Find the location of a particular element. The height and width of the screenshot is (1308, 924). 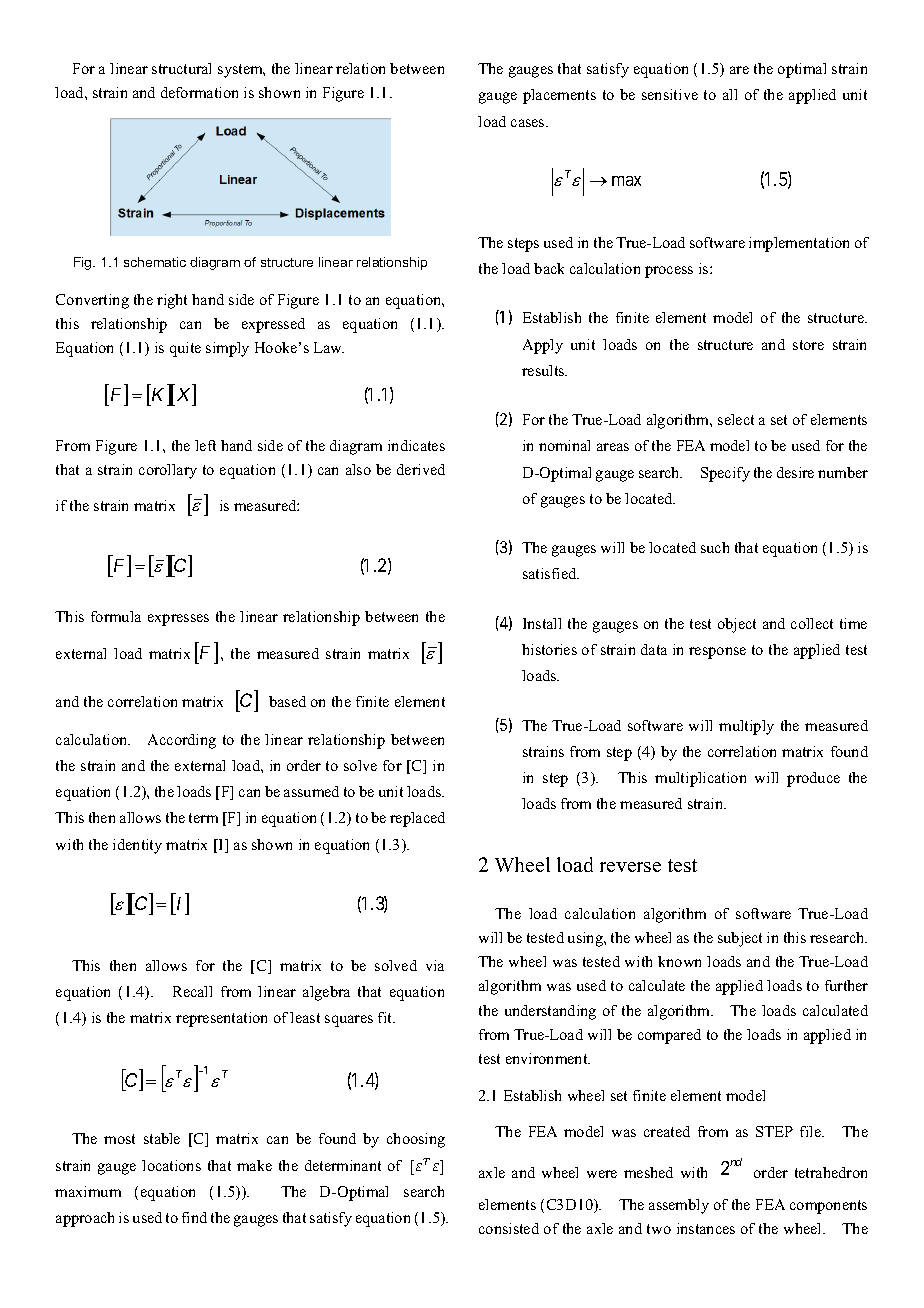

cases is located at coordinates (529, 123).
